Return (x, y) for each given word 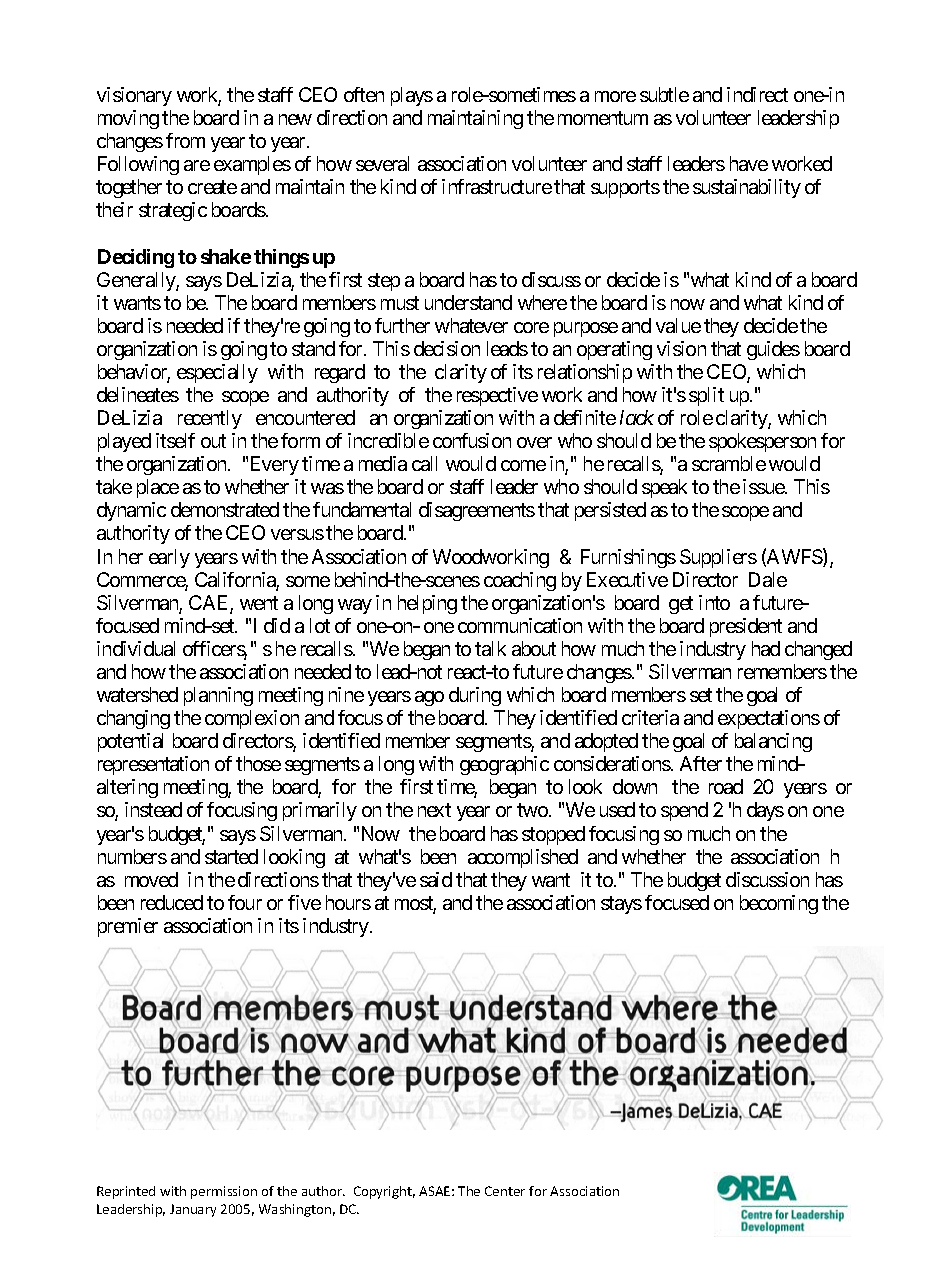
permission (224, 1192)
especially (217, 373)
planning (218, 696)
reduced (172, 902)
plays (412, 96)
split (706, 396)
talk (490, 648)
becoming (779, 904)
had (766, 648)
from (185, 140)
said (436, 879)
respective (497, 396)
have (749, 163)
